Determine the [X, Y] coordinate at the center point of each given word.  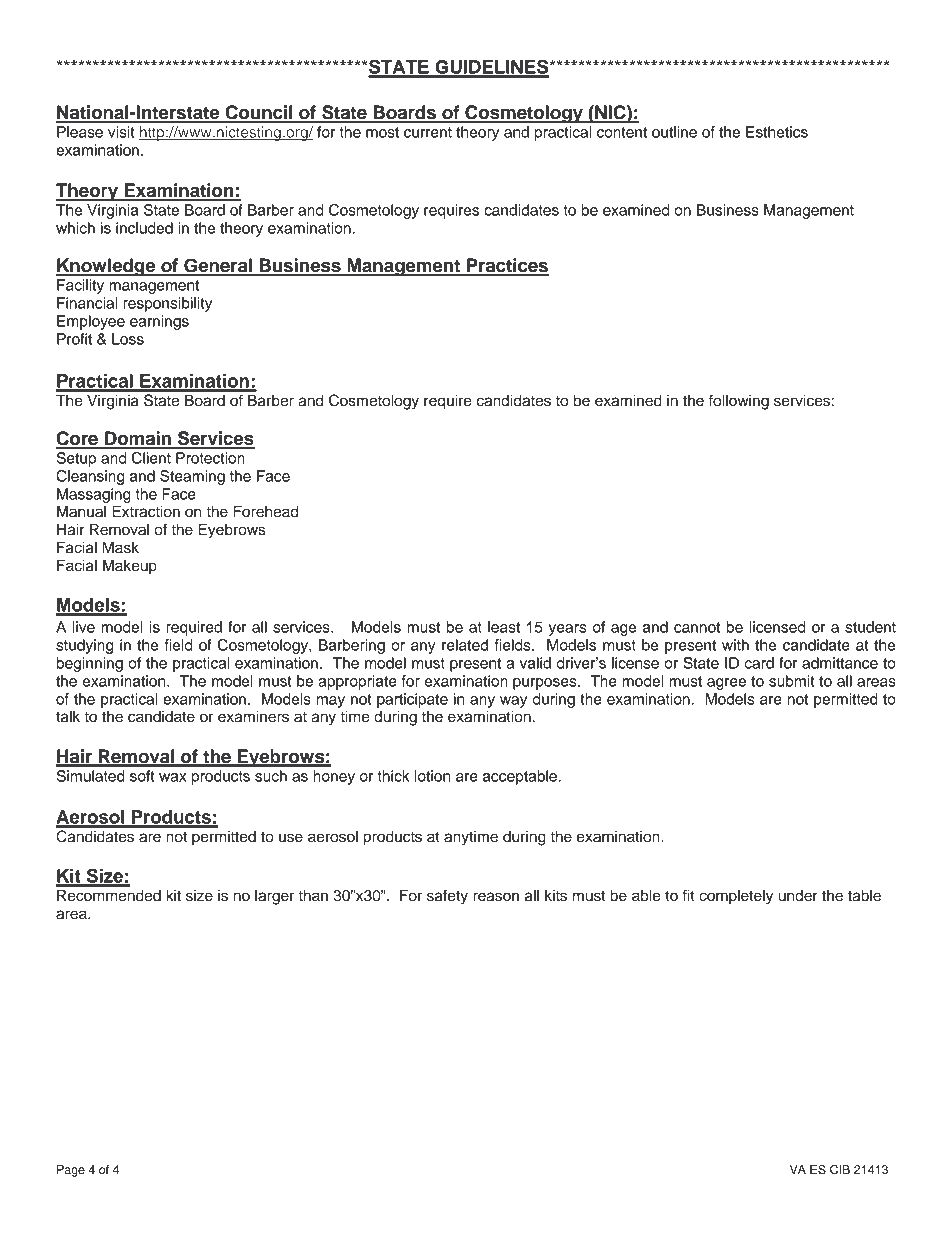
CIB [840, 1170]
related [465, 645]
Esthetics [777, 132]
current [428, 132]
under [798, 895]
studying [84, 646]
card [759, 663]
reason [496, 897]
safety [447, 897]
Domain [138, 439]
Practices [507, 266]
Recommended [109, 895]
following [739, 402]
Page [71, 1171]
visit [121, 132]
